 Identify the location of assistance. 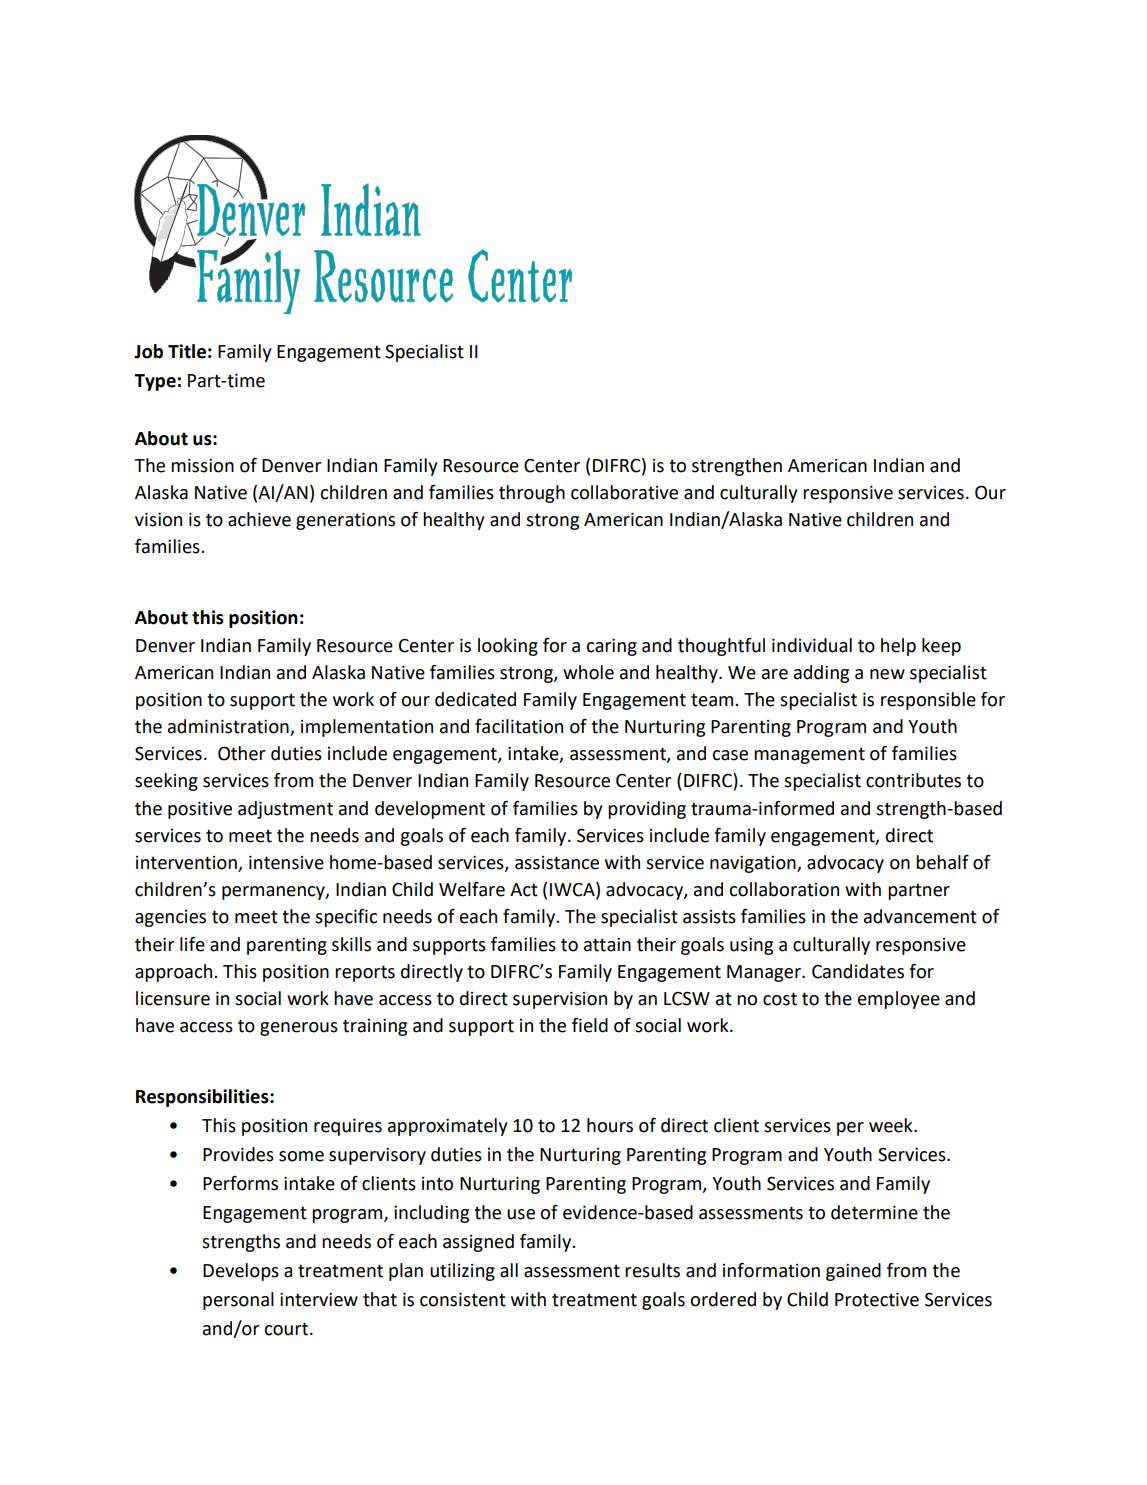
(557, 863).
